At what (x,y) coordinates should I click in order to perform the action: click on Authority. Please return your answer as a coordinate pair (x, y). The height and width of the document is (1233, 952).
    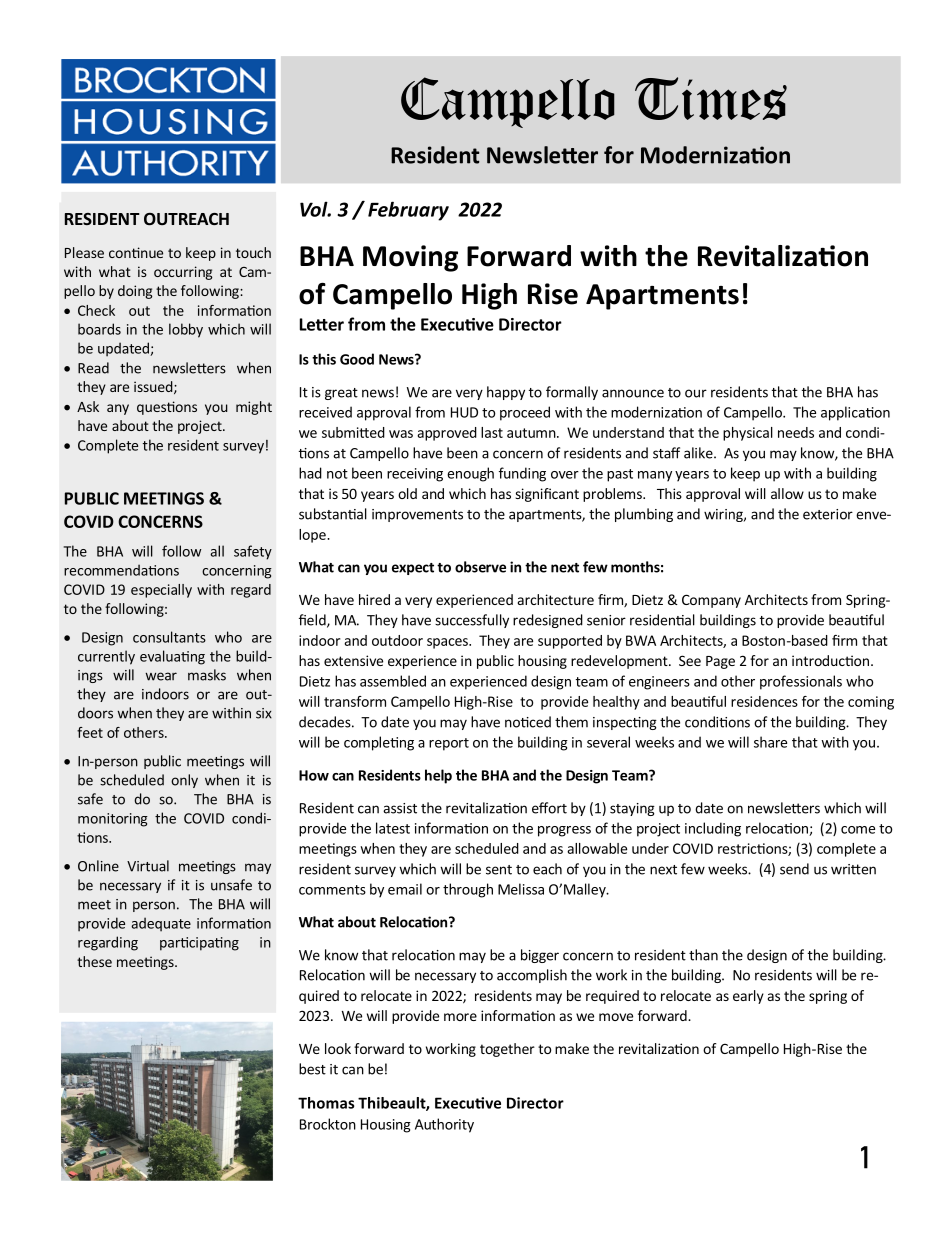
    Looking at the image, I should click on (444, 1125).
